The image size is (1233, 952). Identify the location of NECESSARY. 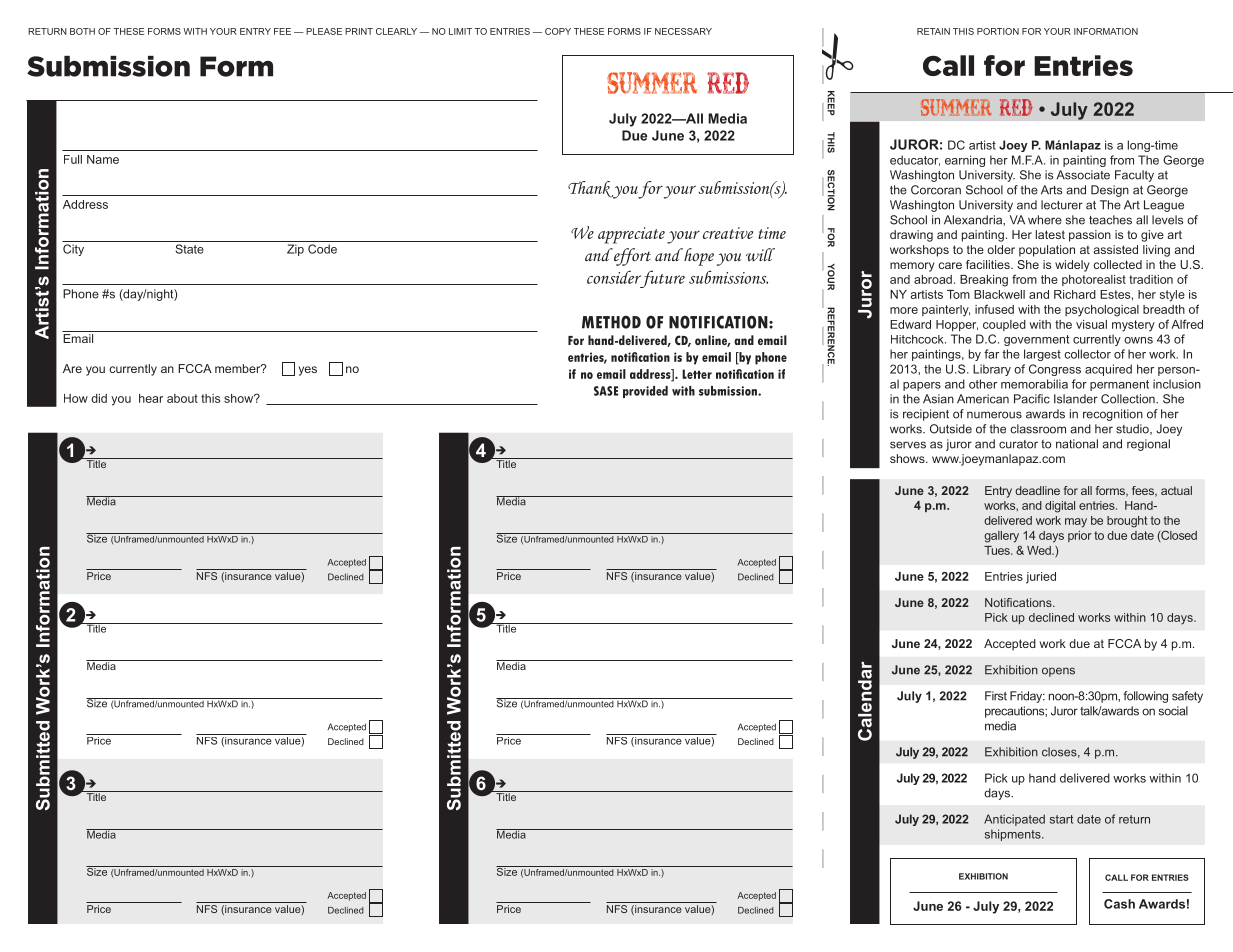
(683, 31).
